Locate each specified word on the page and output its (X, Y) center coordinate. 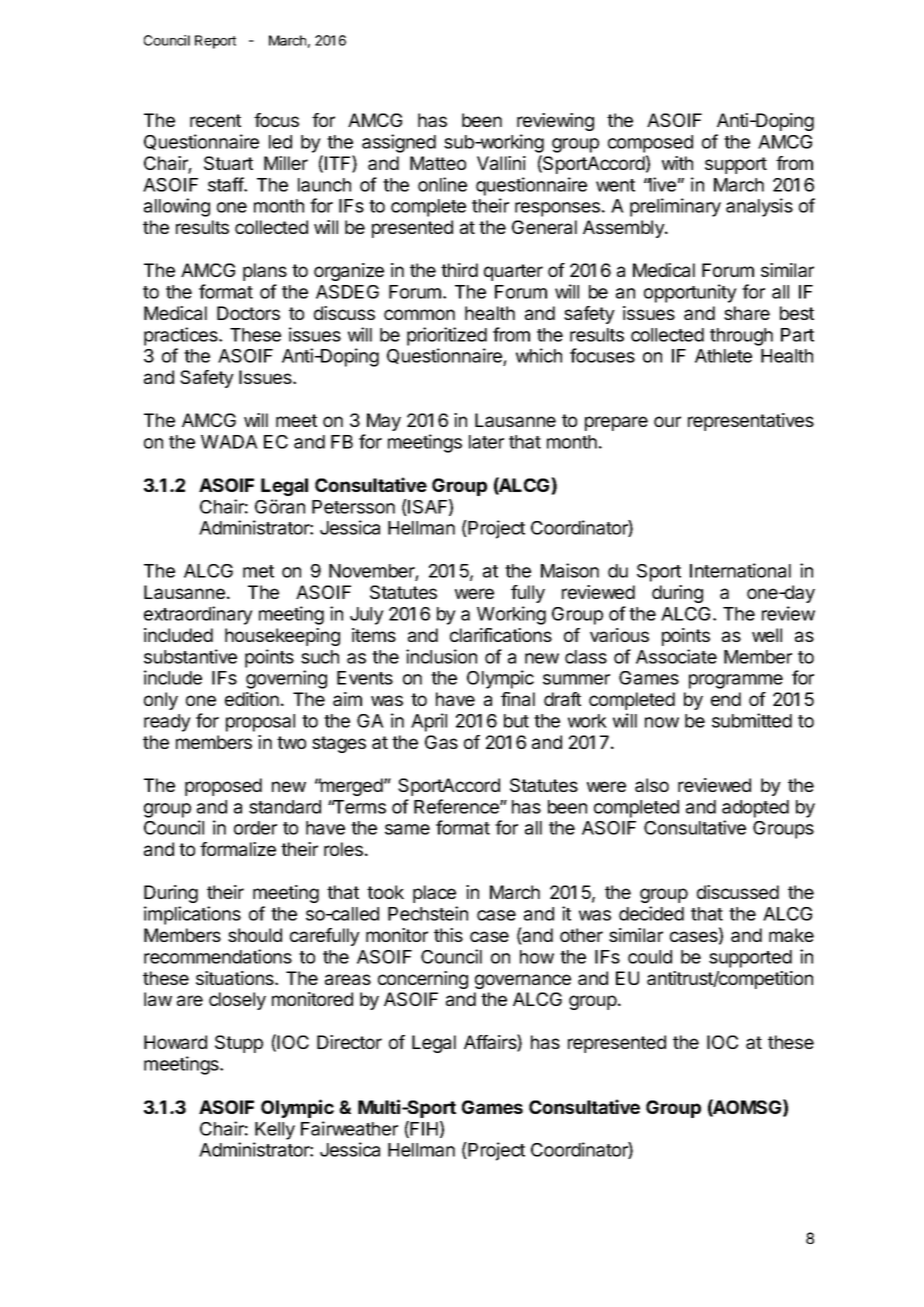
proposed (223, 787)
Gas (441, 742)
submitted (752, 720)
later (486, 442)
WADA (229, 442)
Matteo (438, 163)
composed (650, 144)
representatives (751, 422)
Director (349, 1042)
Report (215, 42)
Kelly (275, 1131)
